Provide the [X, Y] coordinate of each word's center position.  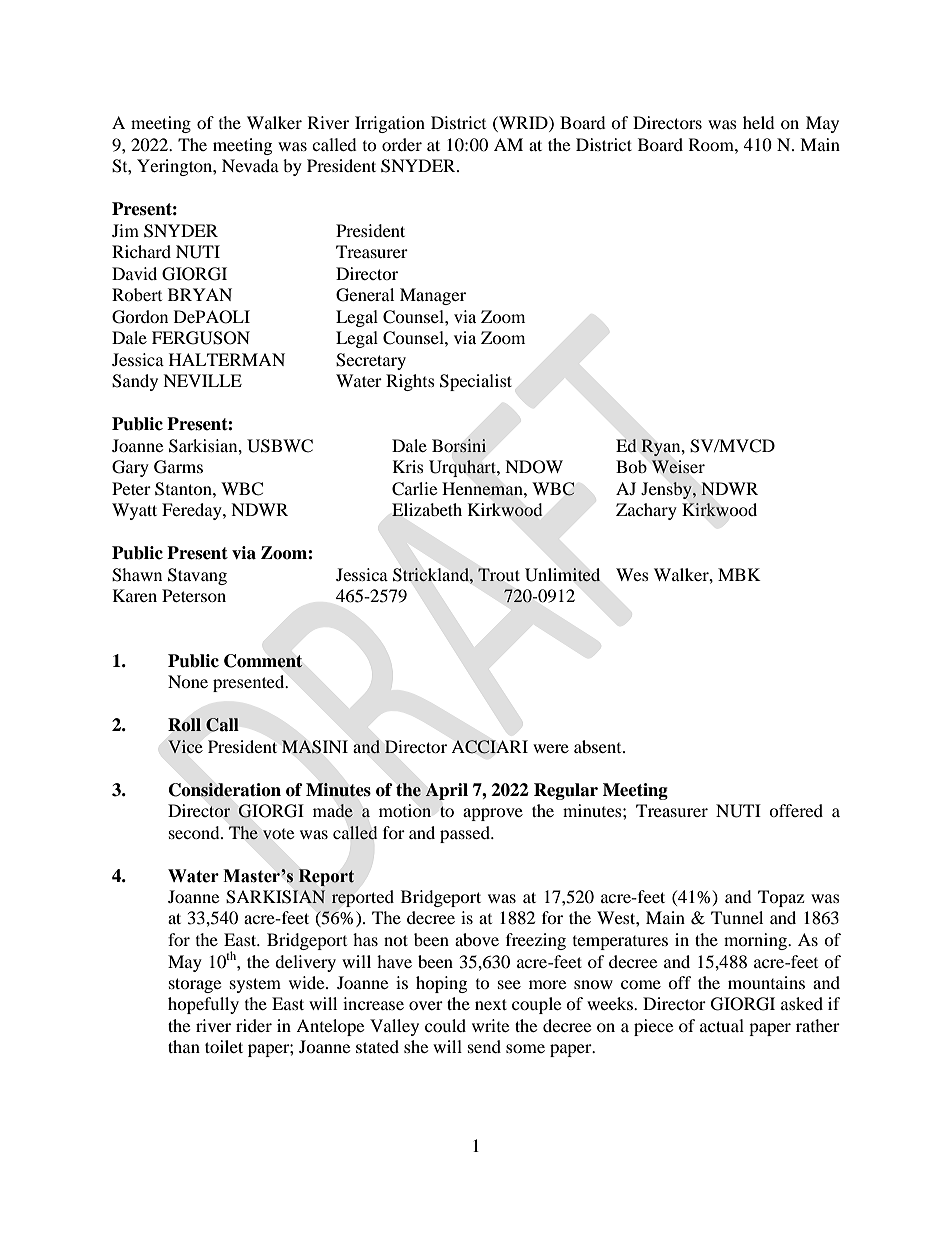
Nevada [250, 165]
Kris [408, 466]
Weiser [678, 467]
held [759, 122]
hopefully [203, 1005]
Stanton [184, 489]
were [551, 748]
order [402, 144]
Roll [184, 725]
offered [796, 810]
